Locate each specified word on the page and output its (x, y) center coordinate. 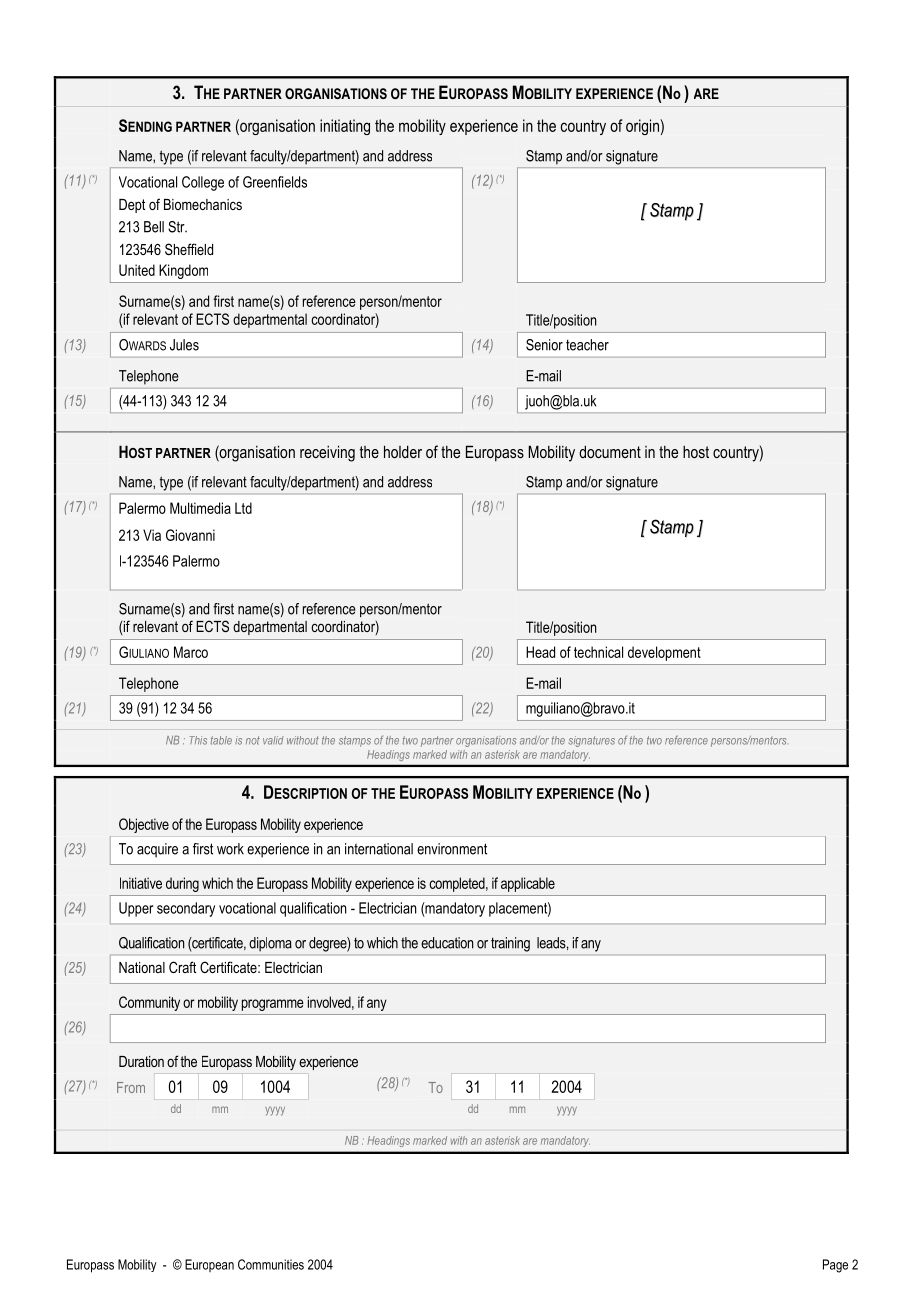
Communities (271, 1264)
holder (403, 451)
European (209, 1265)
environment (452, 849)
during (182, 884)
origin (643, 127)
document (610, 451)
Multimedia (200, 508)
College (203, 183)
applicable (528, 884)
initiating (345, 127)
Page (835, 1266)
